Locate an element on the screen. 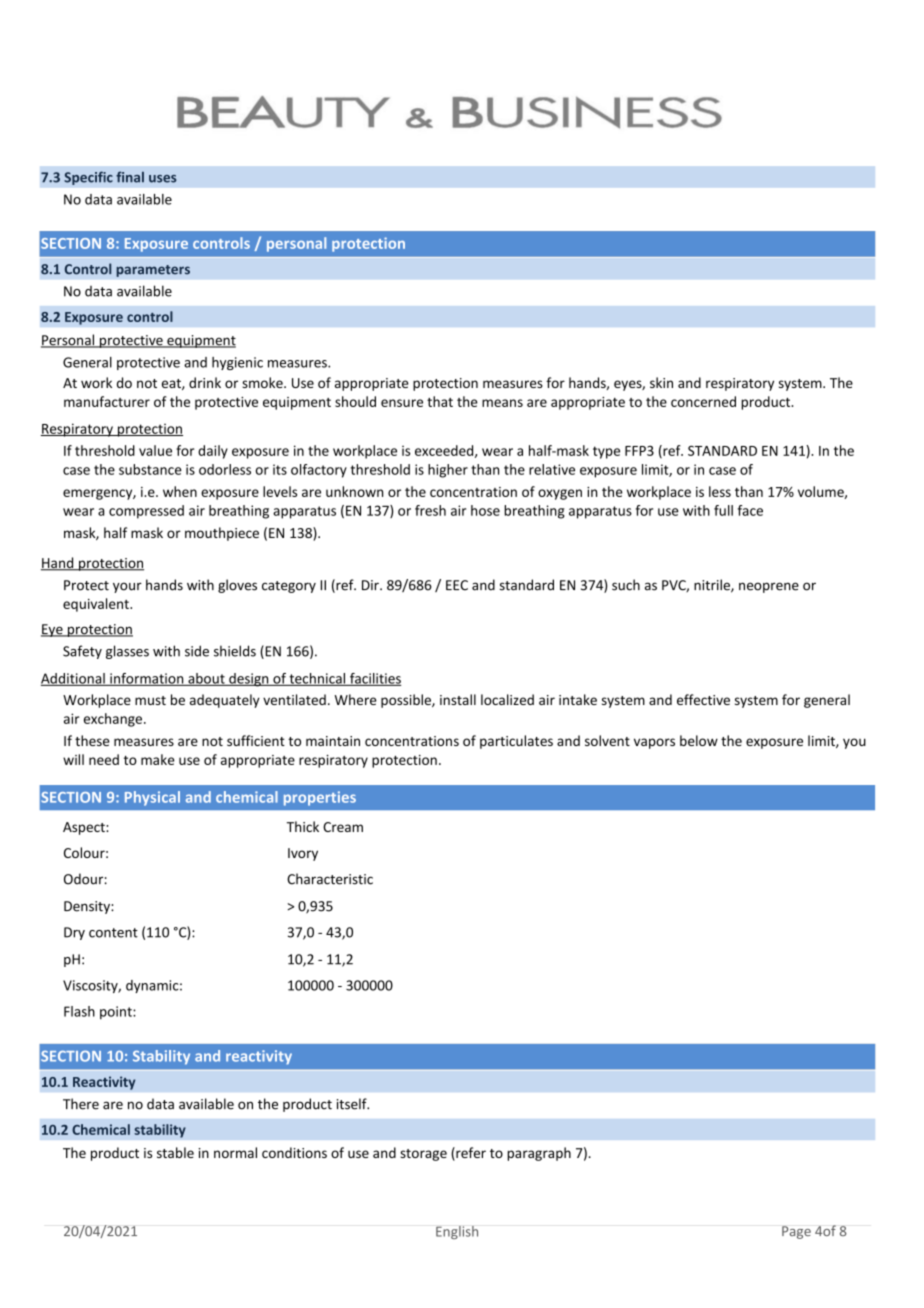 This screenshot has width=924, height=1308. below is located at coordinates (699, 740).
